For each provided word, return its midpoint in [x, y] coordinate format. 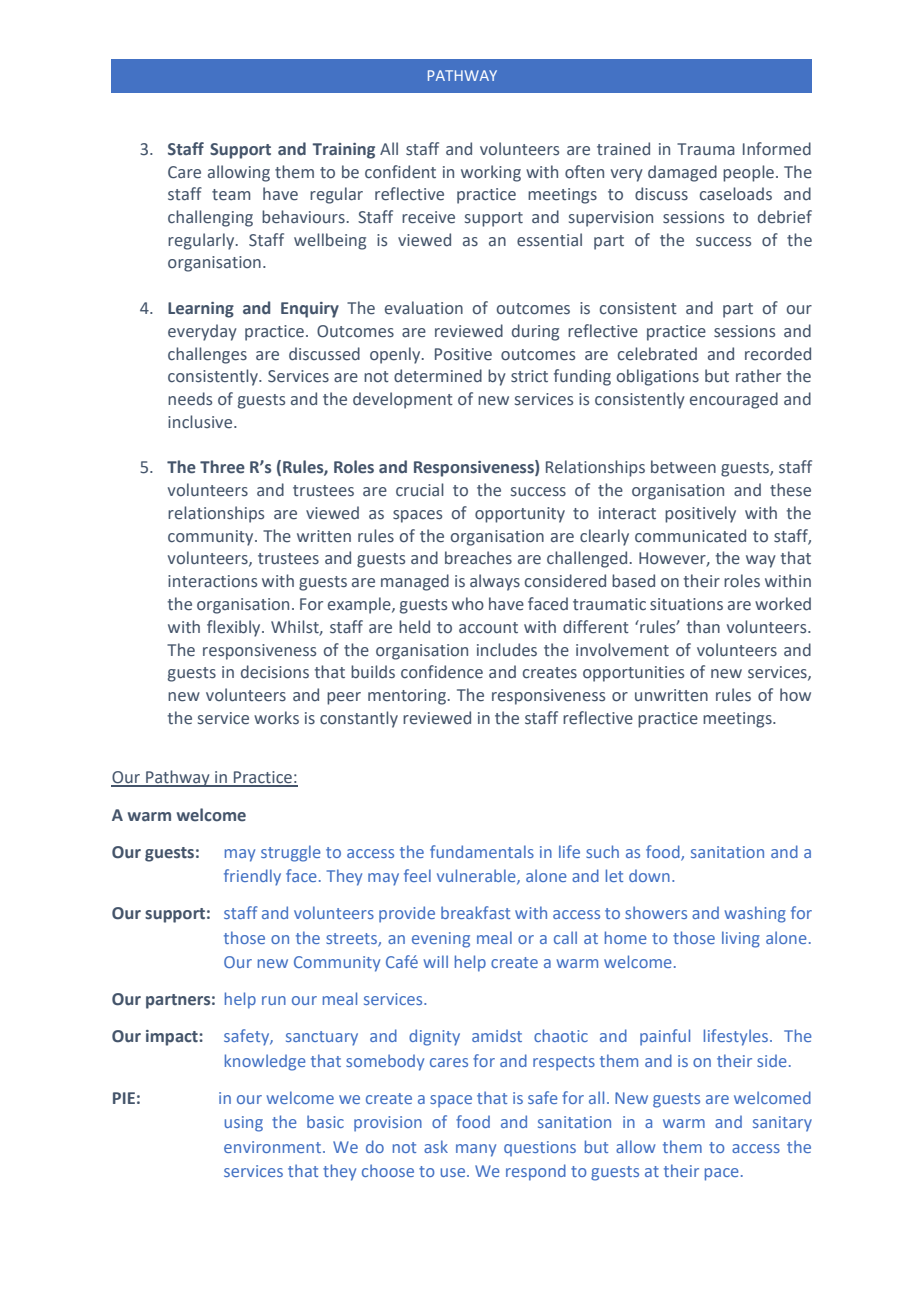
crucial [420, 490]
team [231, 195]
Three [222, 467]
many [476, 1150]
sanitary [782, 1124]
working [491, 173]
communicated [690, 536]
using [244, 1124]
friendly [252, 877]
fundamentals [482, 851]
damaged [682, 173]
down [649, 875]
